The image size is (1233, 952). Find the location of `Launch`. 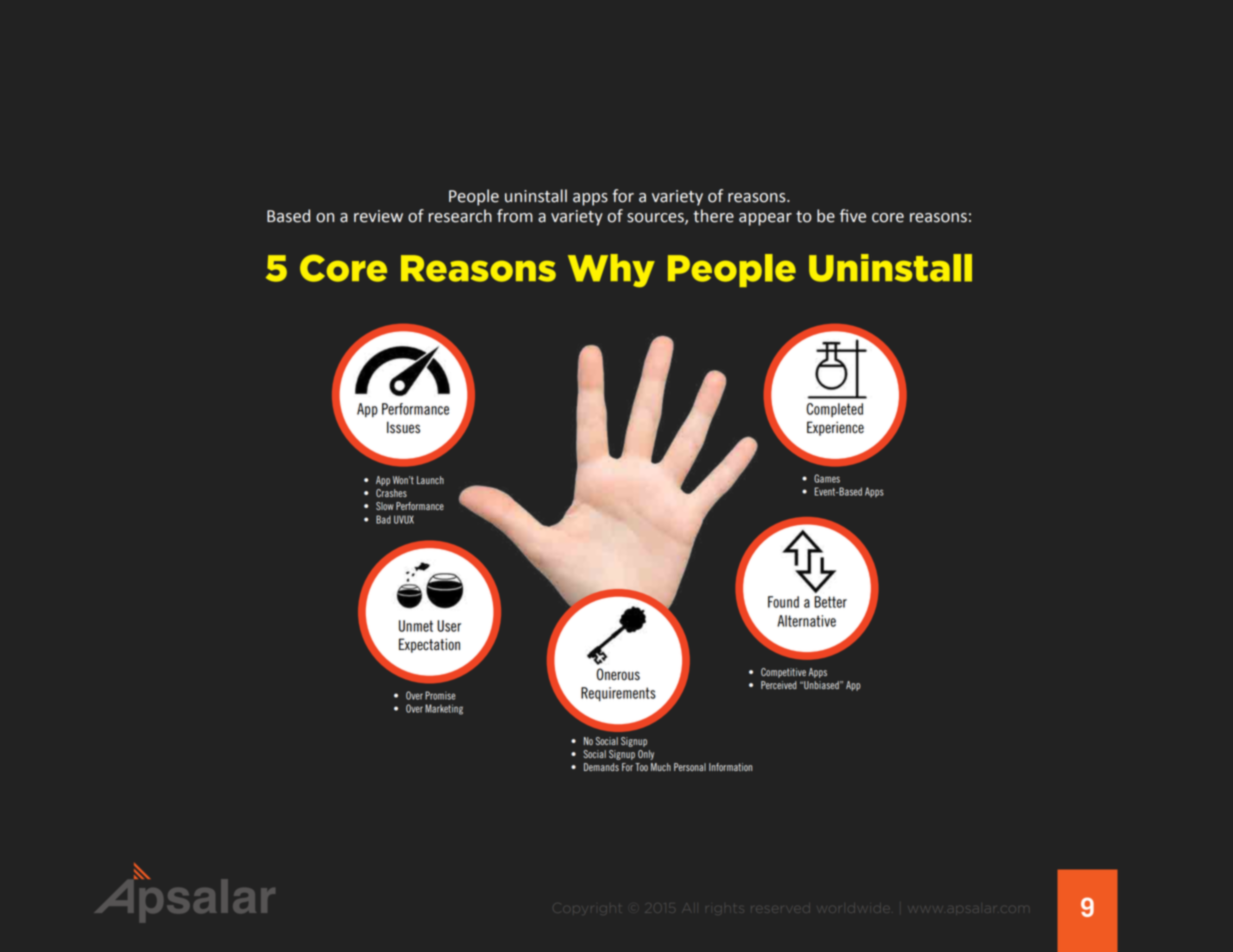

Launch is located at coordinates (430, 480).
